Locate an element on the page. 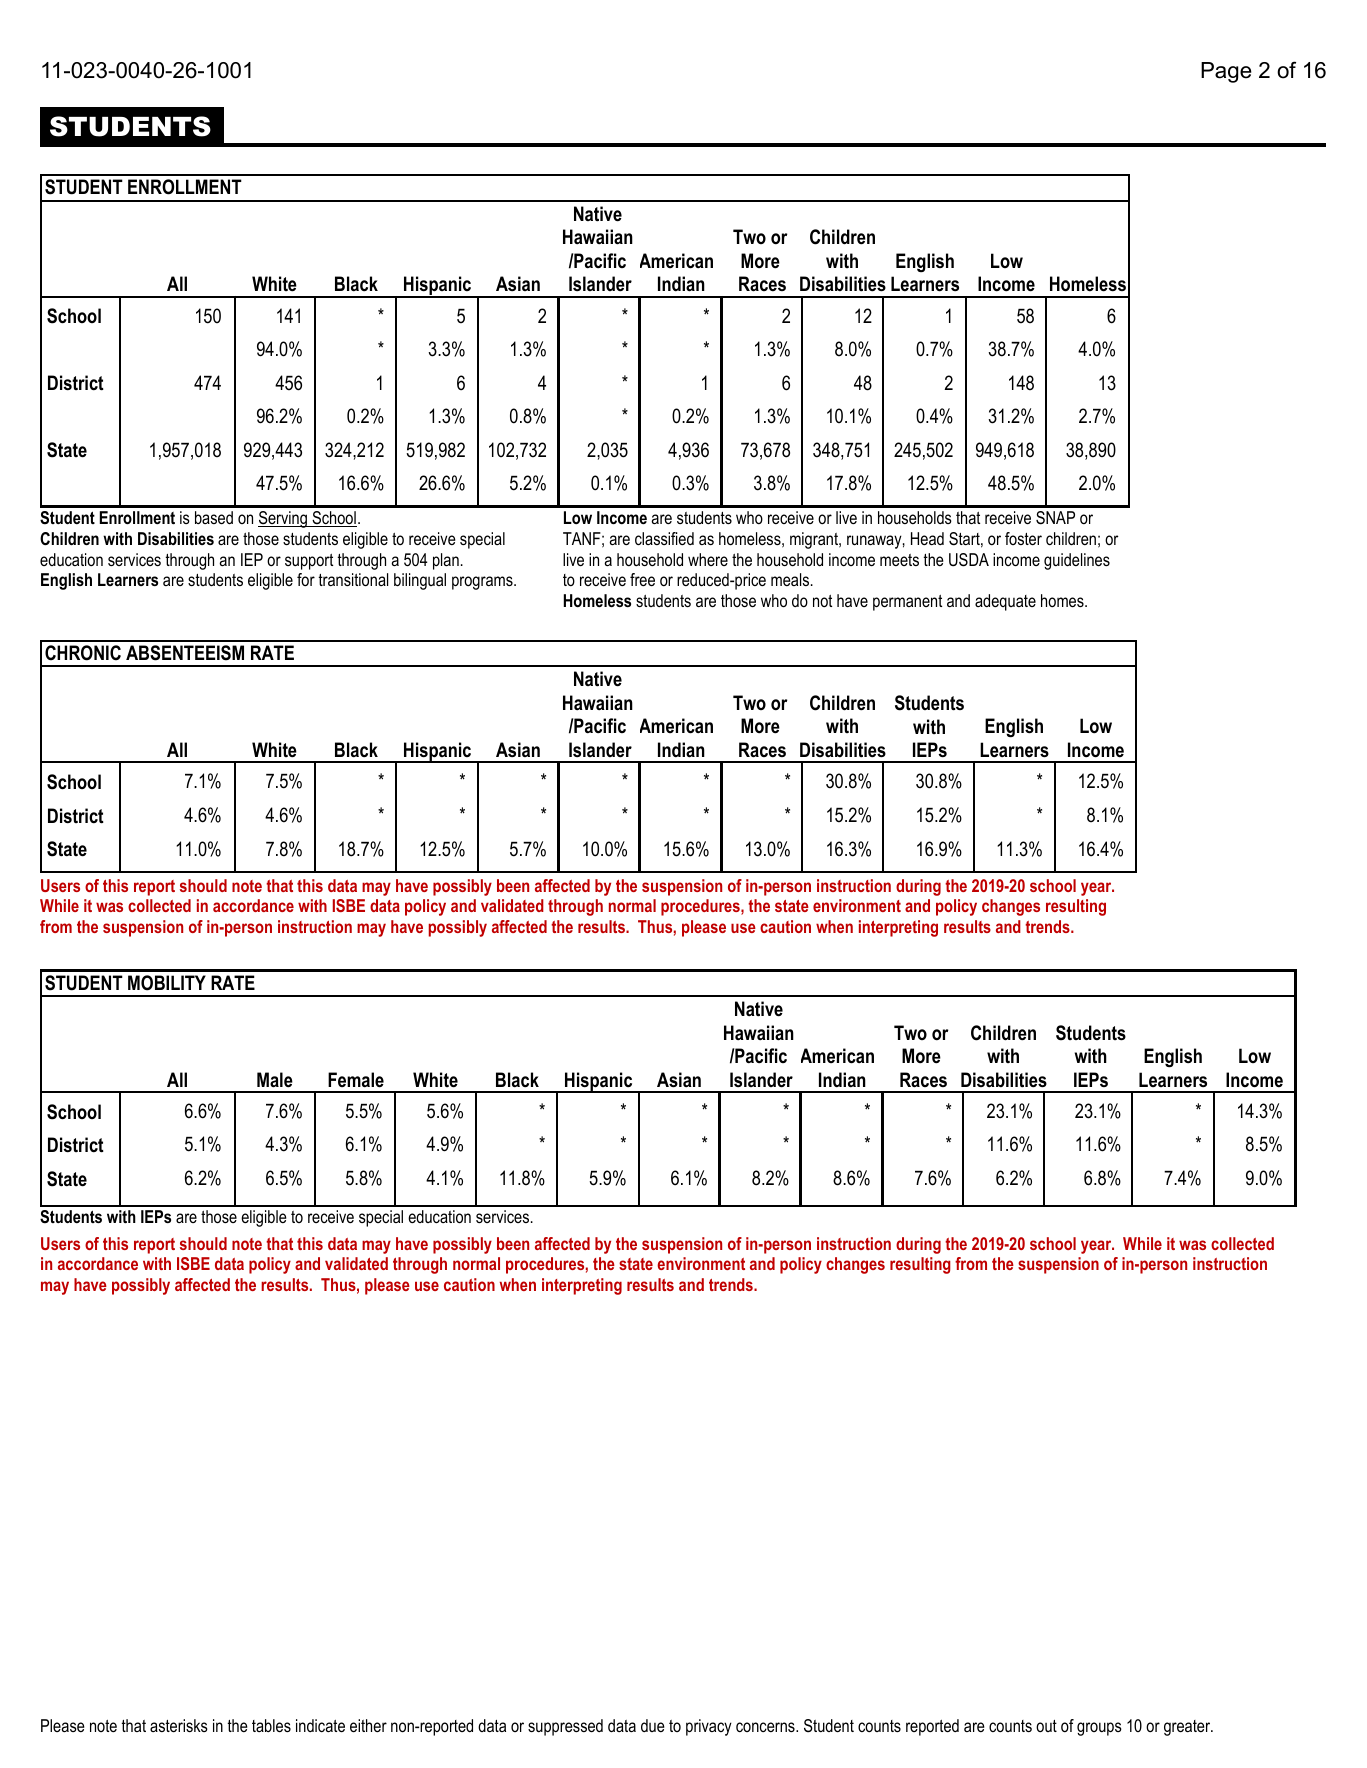 The height and width of the document is (1768, 1367). MOBILITY is located at coordinates (167, 983).
